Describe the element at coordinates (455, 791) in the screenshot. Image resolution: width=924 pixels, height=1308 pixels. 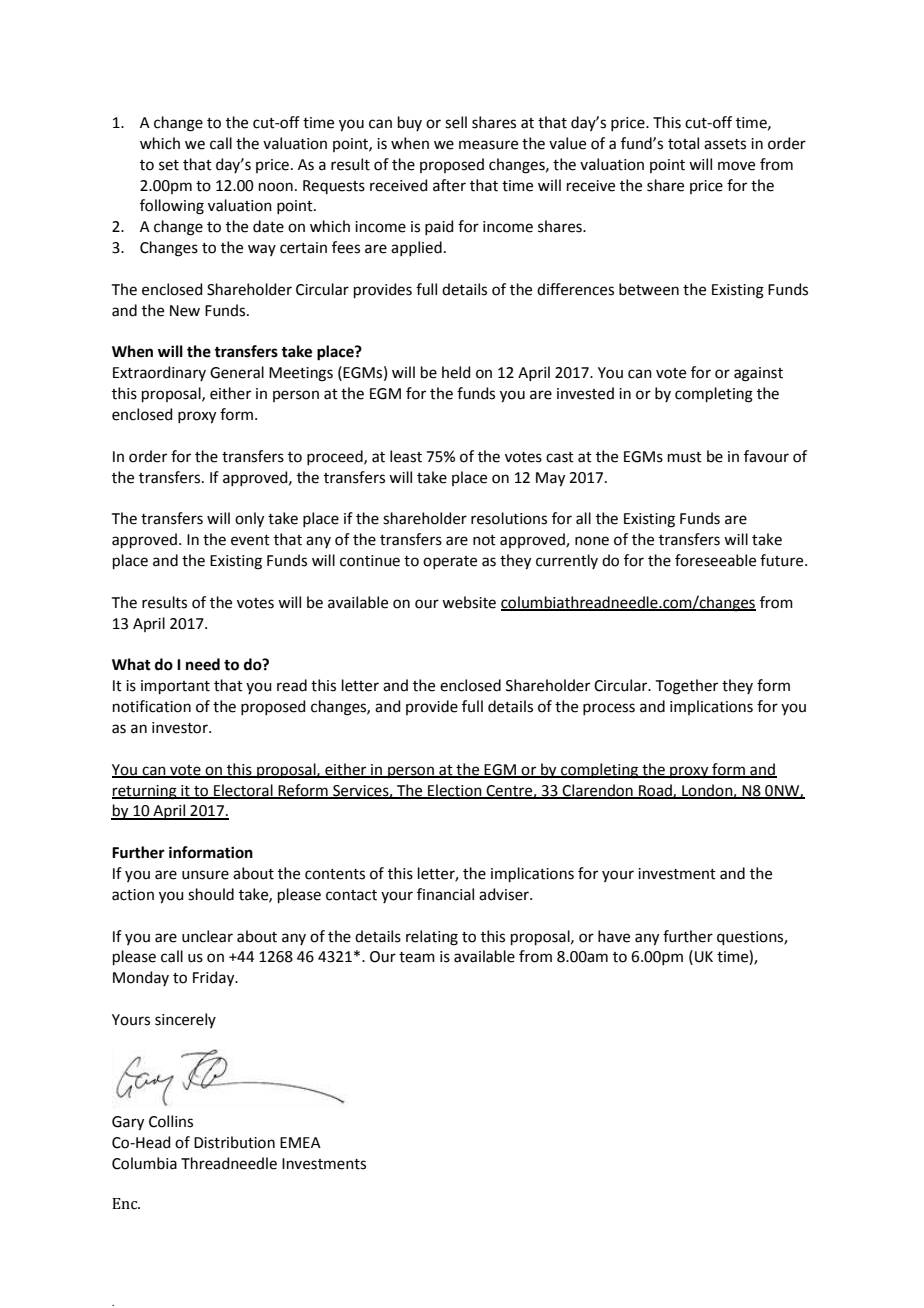
I see `Election` at that location.
